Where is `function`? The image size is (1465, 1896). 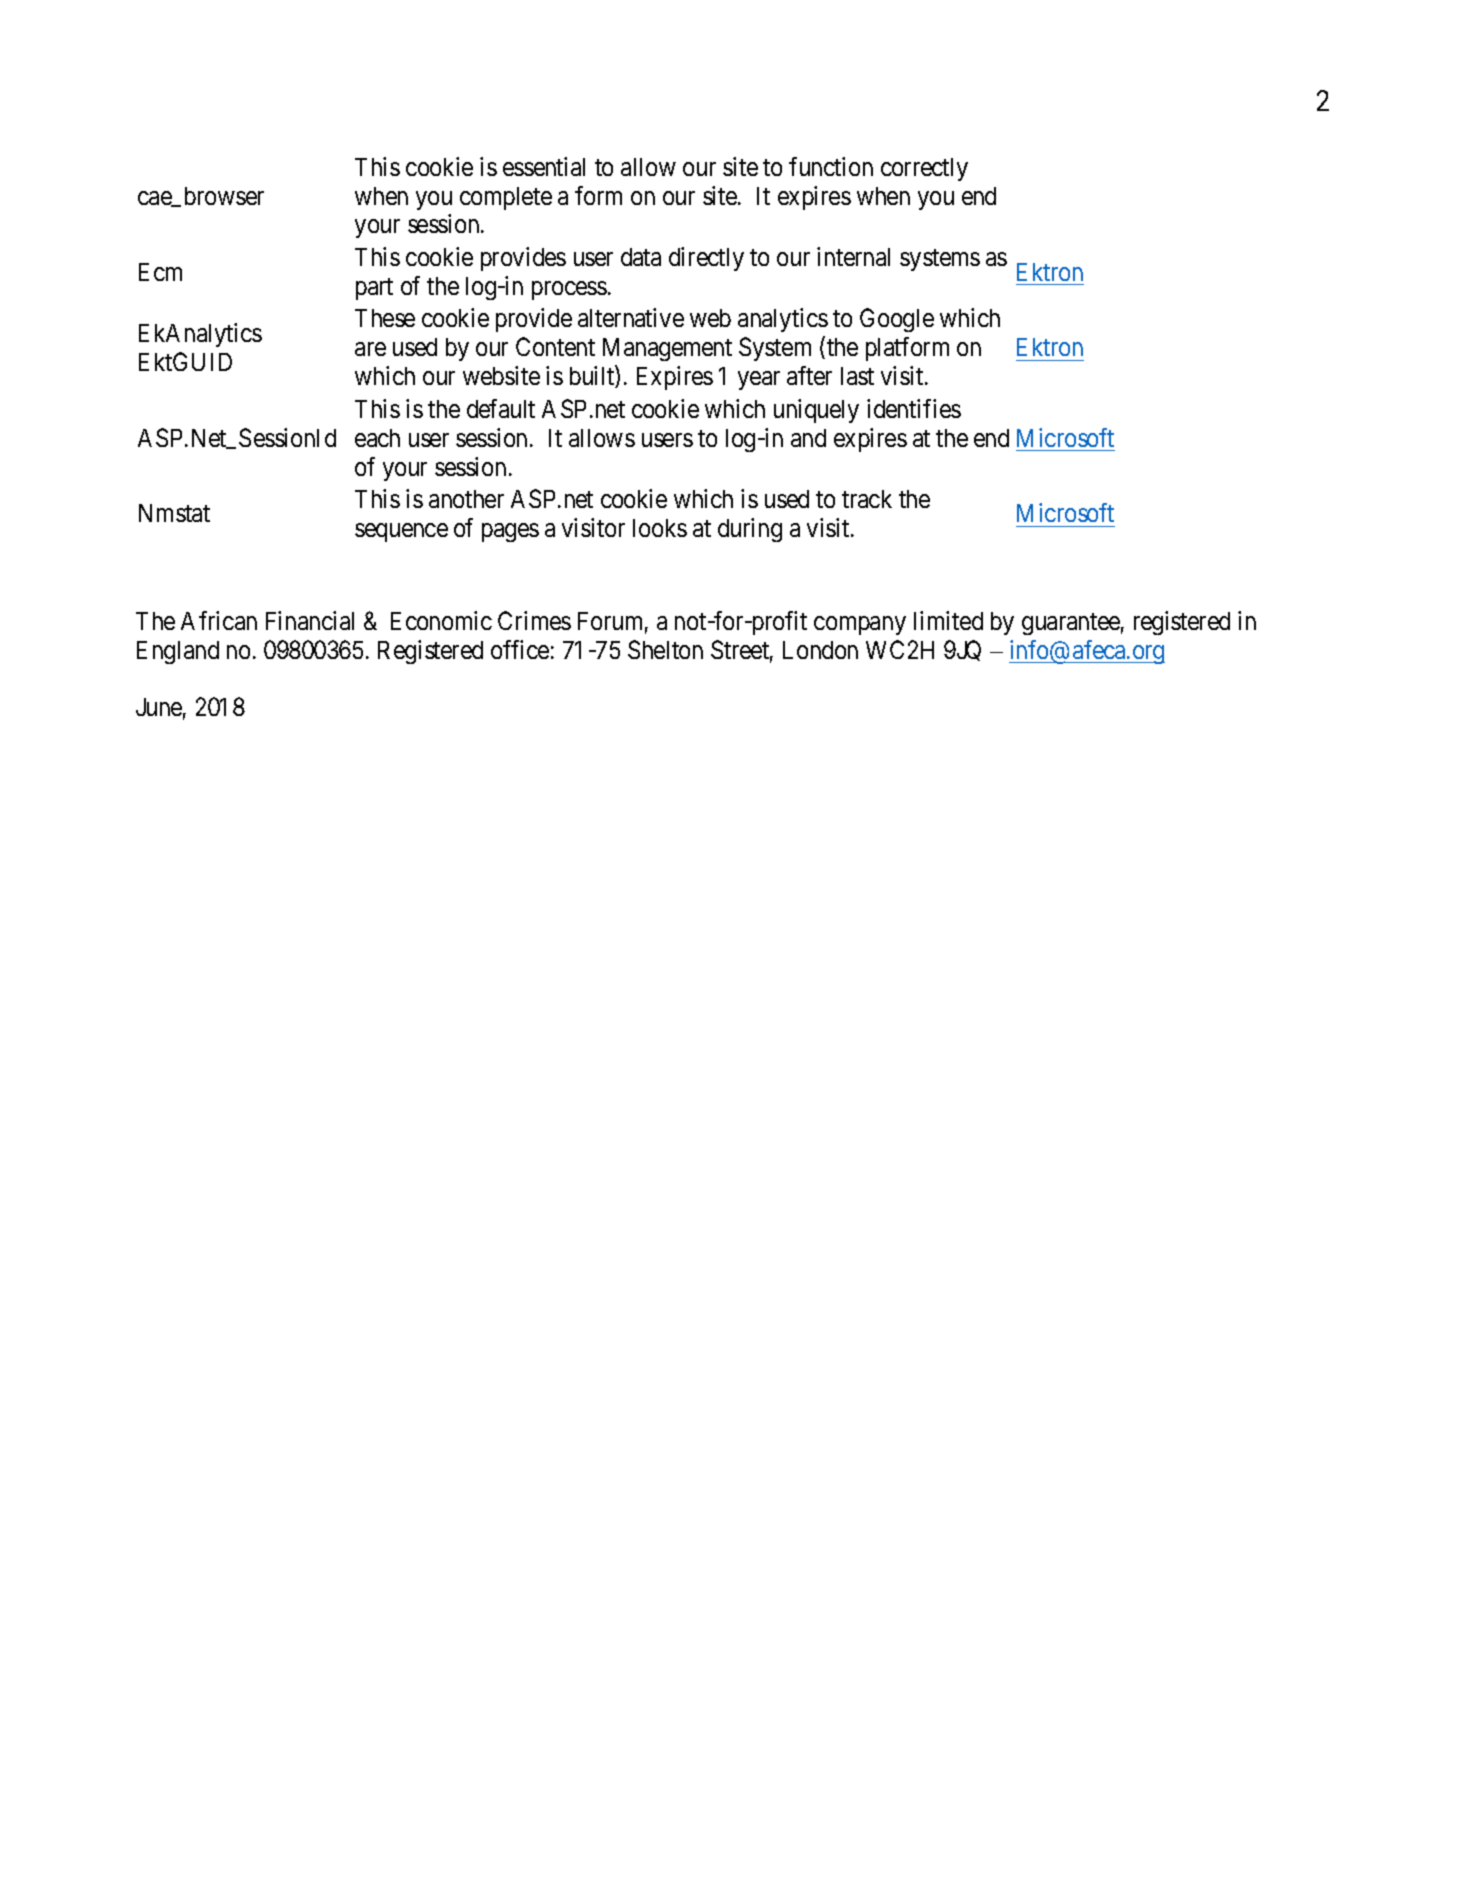
function is located at coordinates (831, 166).
